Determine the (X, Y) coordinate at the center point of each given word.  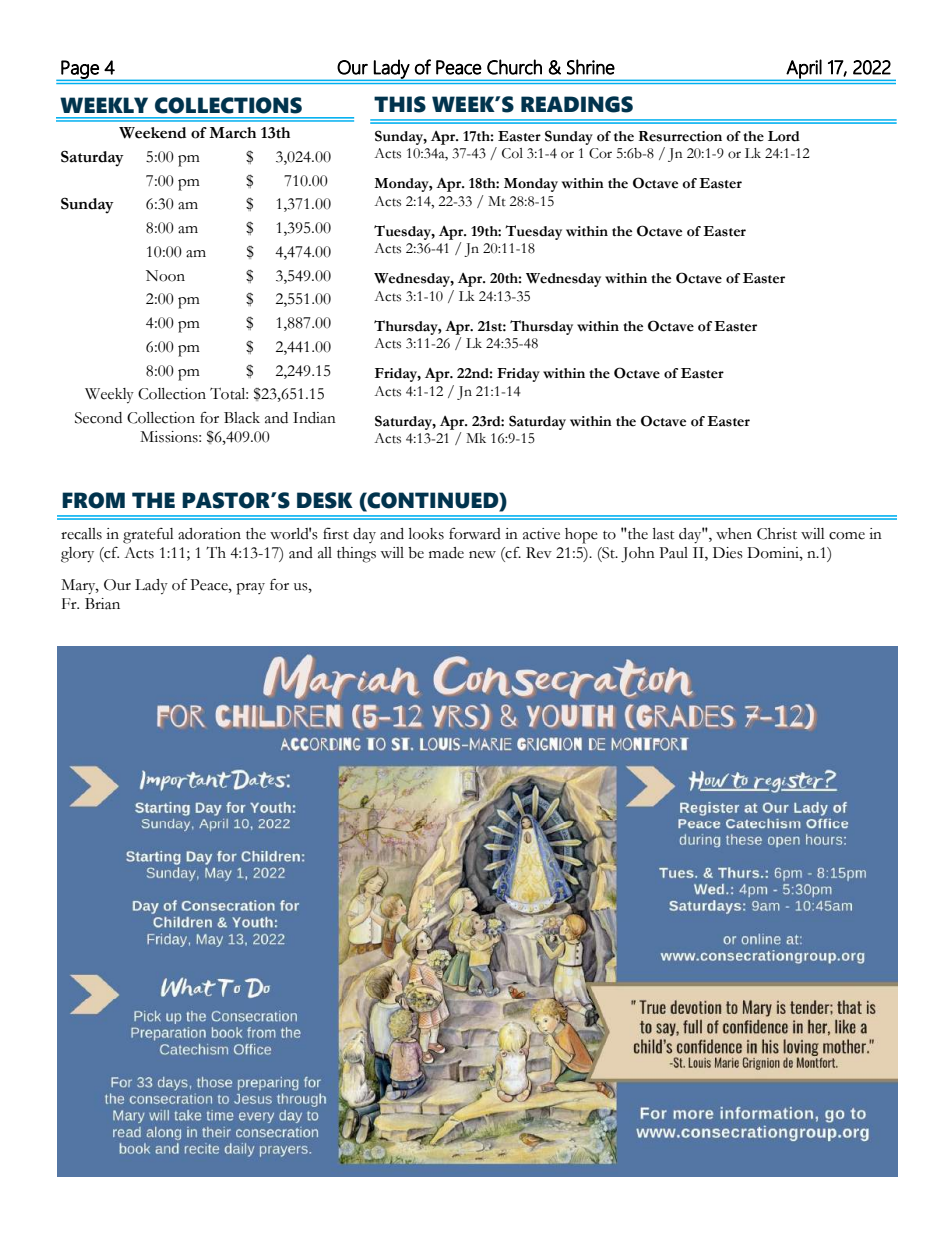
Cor (600, 153)
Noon (165, 276)
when (734, 534)
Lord (784, 136)
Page (80, 70)
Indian (314, 418)
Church (514, 67)
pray (250, 589)
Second (98, 418)
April (804, 70)
